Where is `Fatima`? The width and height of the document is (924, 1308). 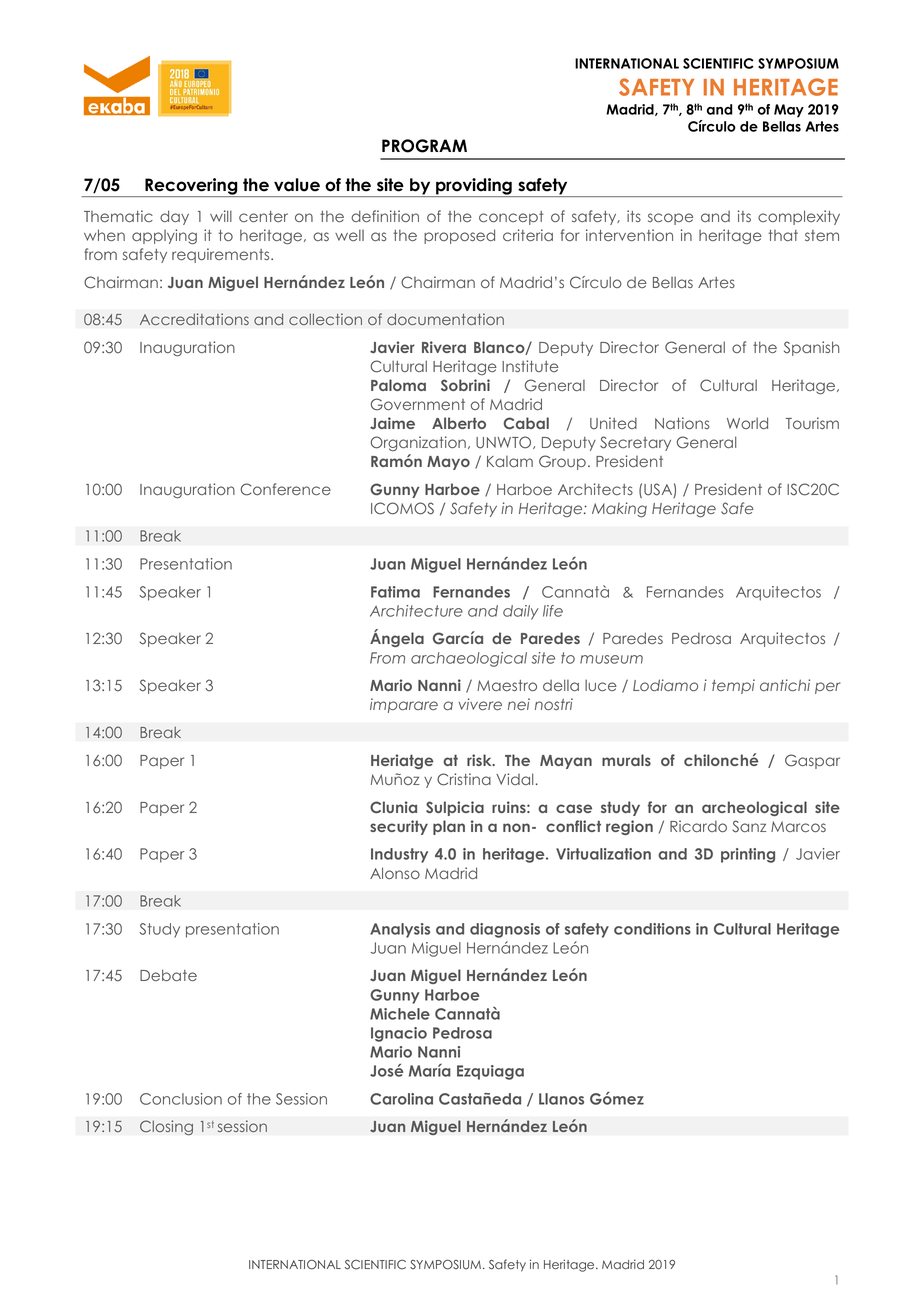 Fatima is located at coordinates (395, 592).
